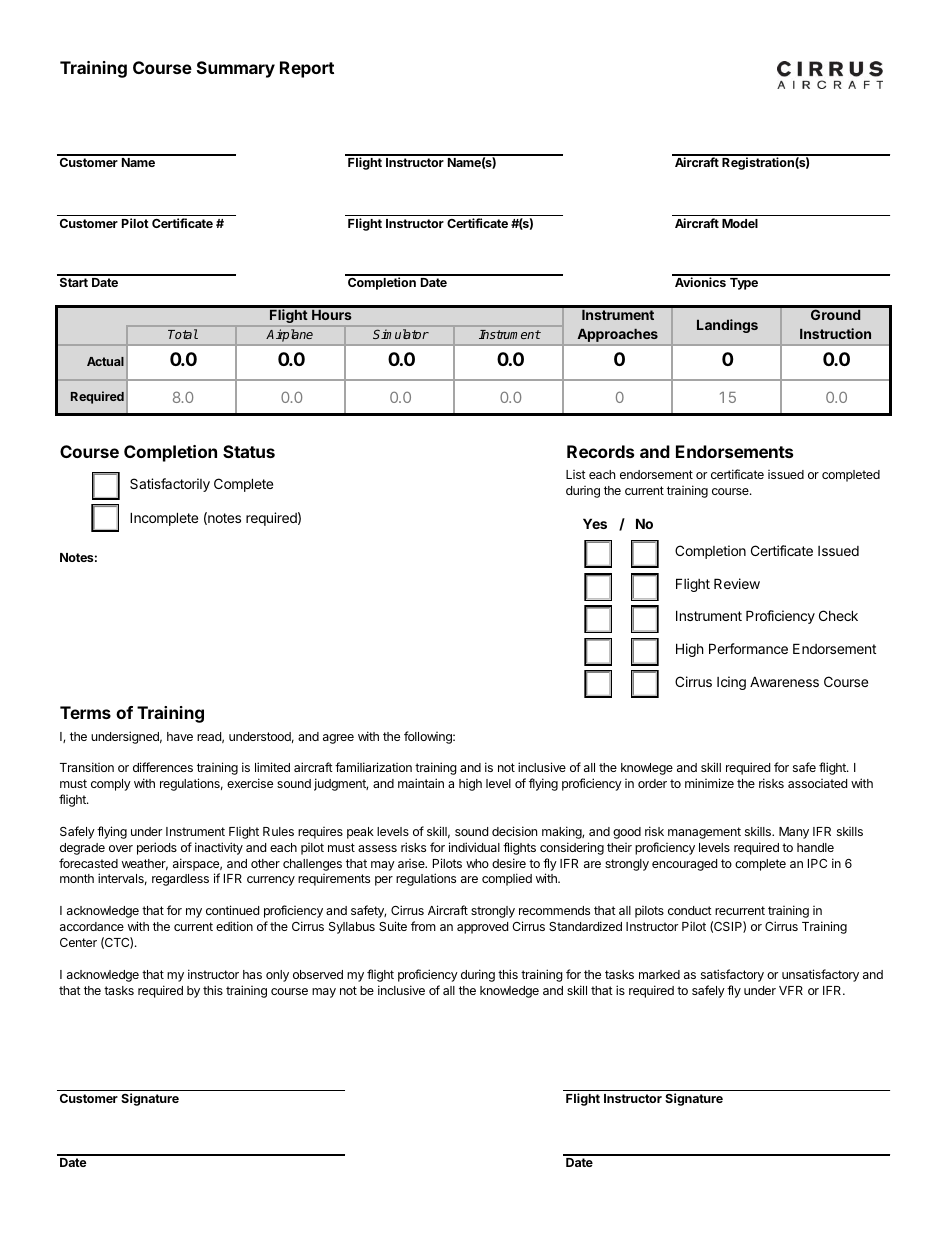 Image resolution: width=952 pixels, height=1233 pixels. Describe the element at coordinates (401, 334) in the page. I see `Simulator` at that location.
